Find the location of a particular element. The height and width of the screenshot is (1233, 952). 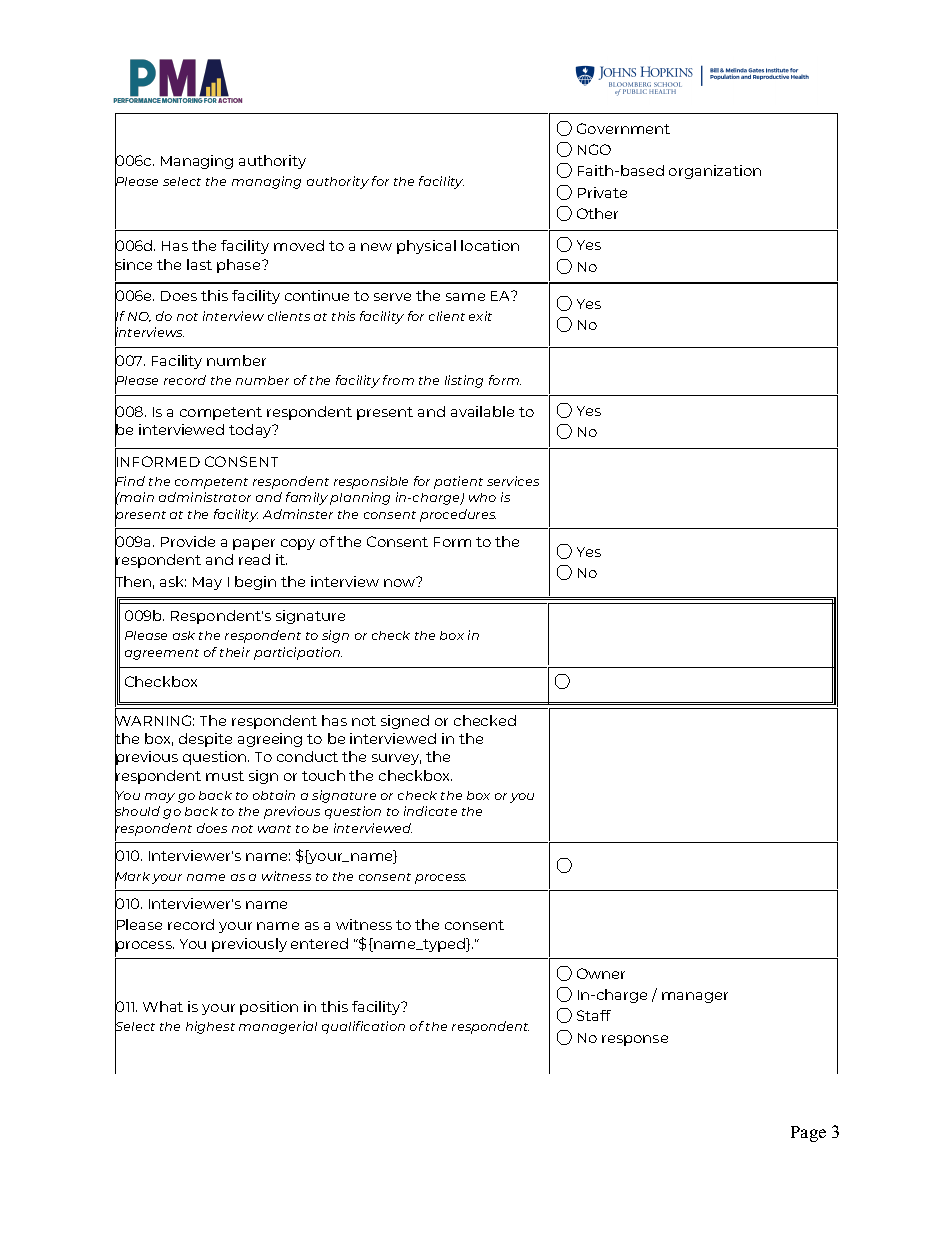

administrator is located at coordinates (205, 497).
